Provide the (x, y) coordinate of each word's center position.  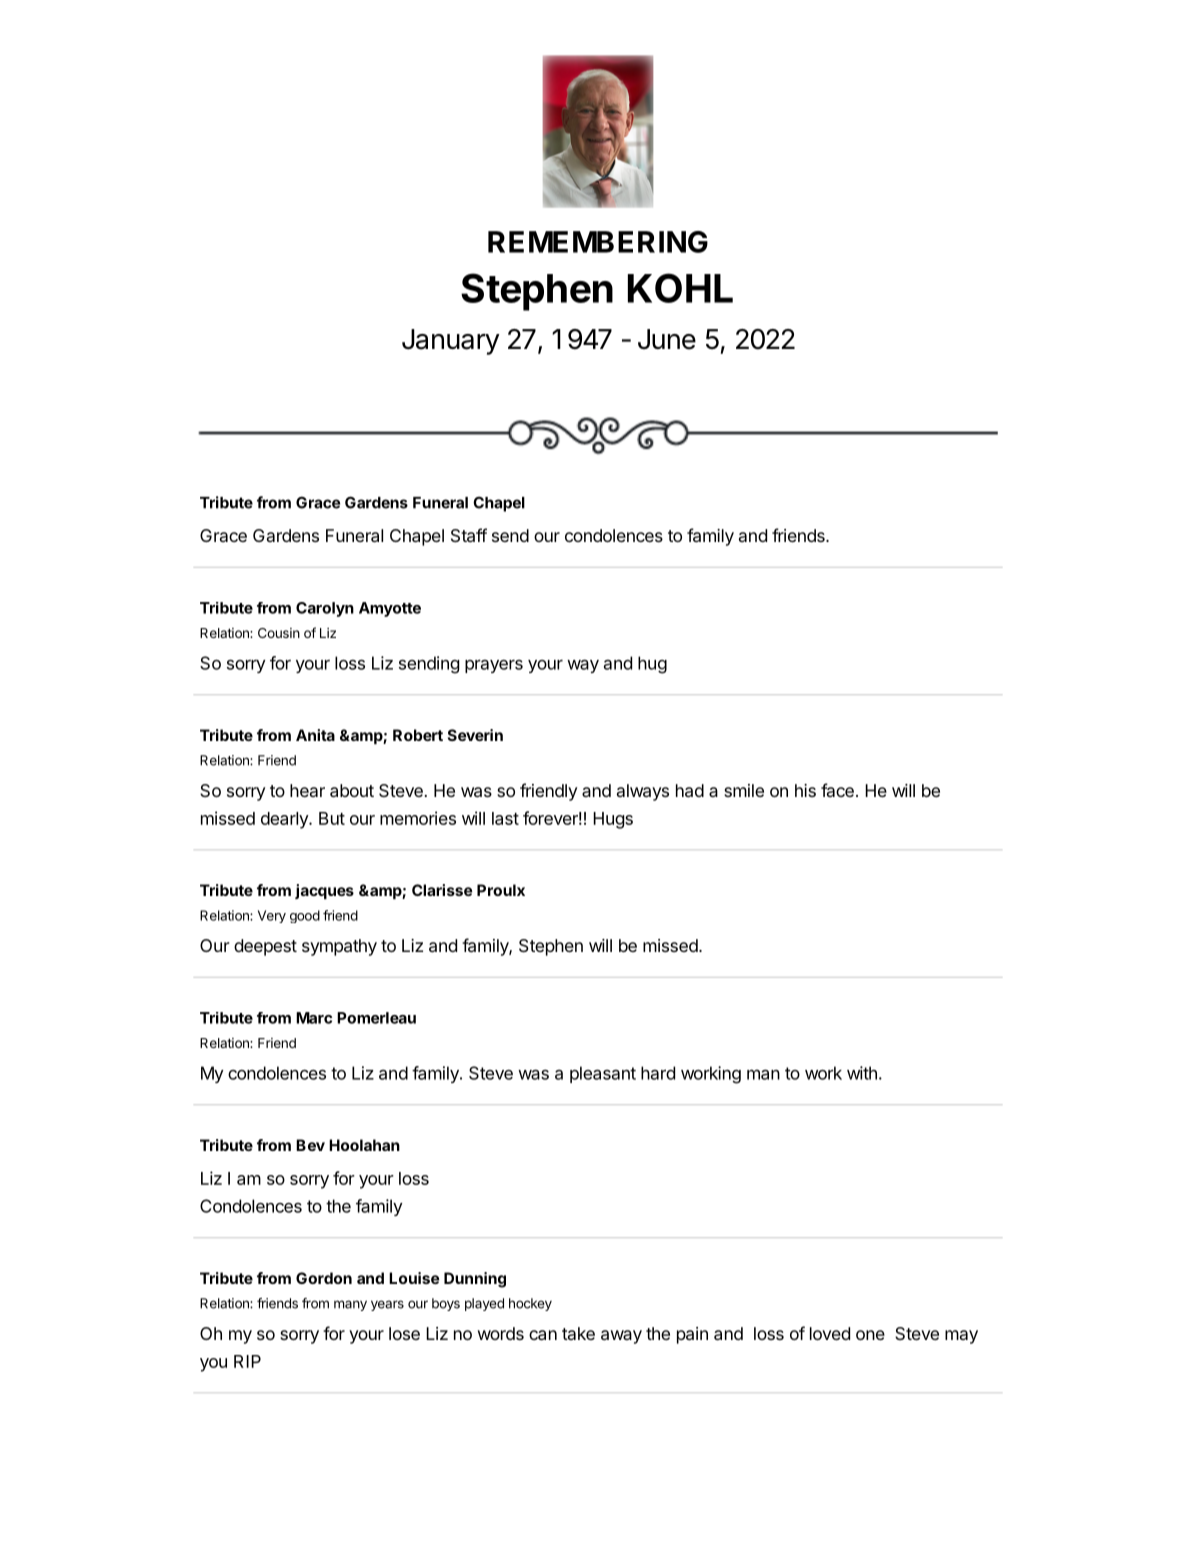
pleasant (603, 1074)
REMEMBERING (598, 242)
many (350, 1305)
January (451, 342)
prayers (494, 666)
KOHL (680, 288)
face (837, 790)
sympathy (339, 947)
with (862, 1073)
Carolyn (325, 609)
